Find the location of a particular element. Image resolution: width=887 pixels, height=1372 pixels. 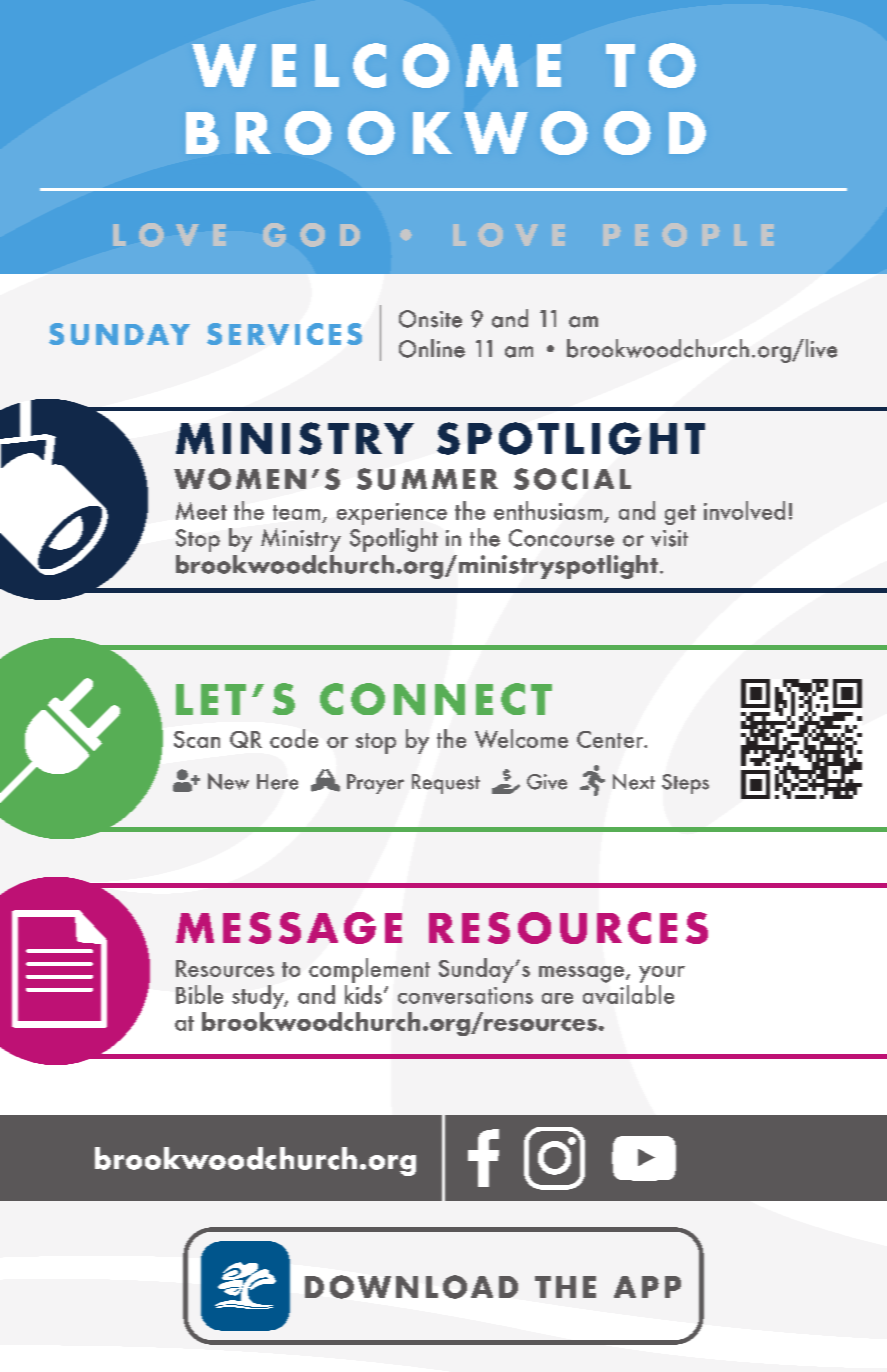

Bible is located at coordinates (199, 994).
